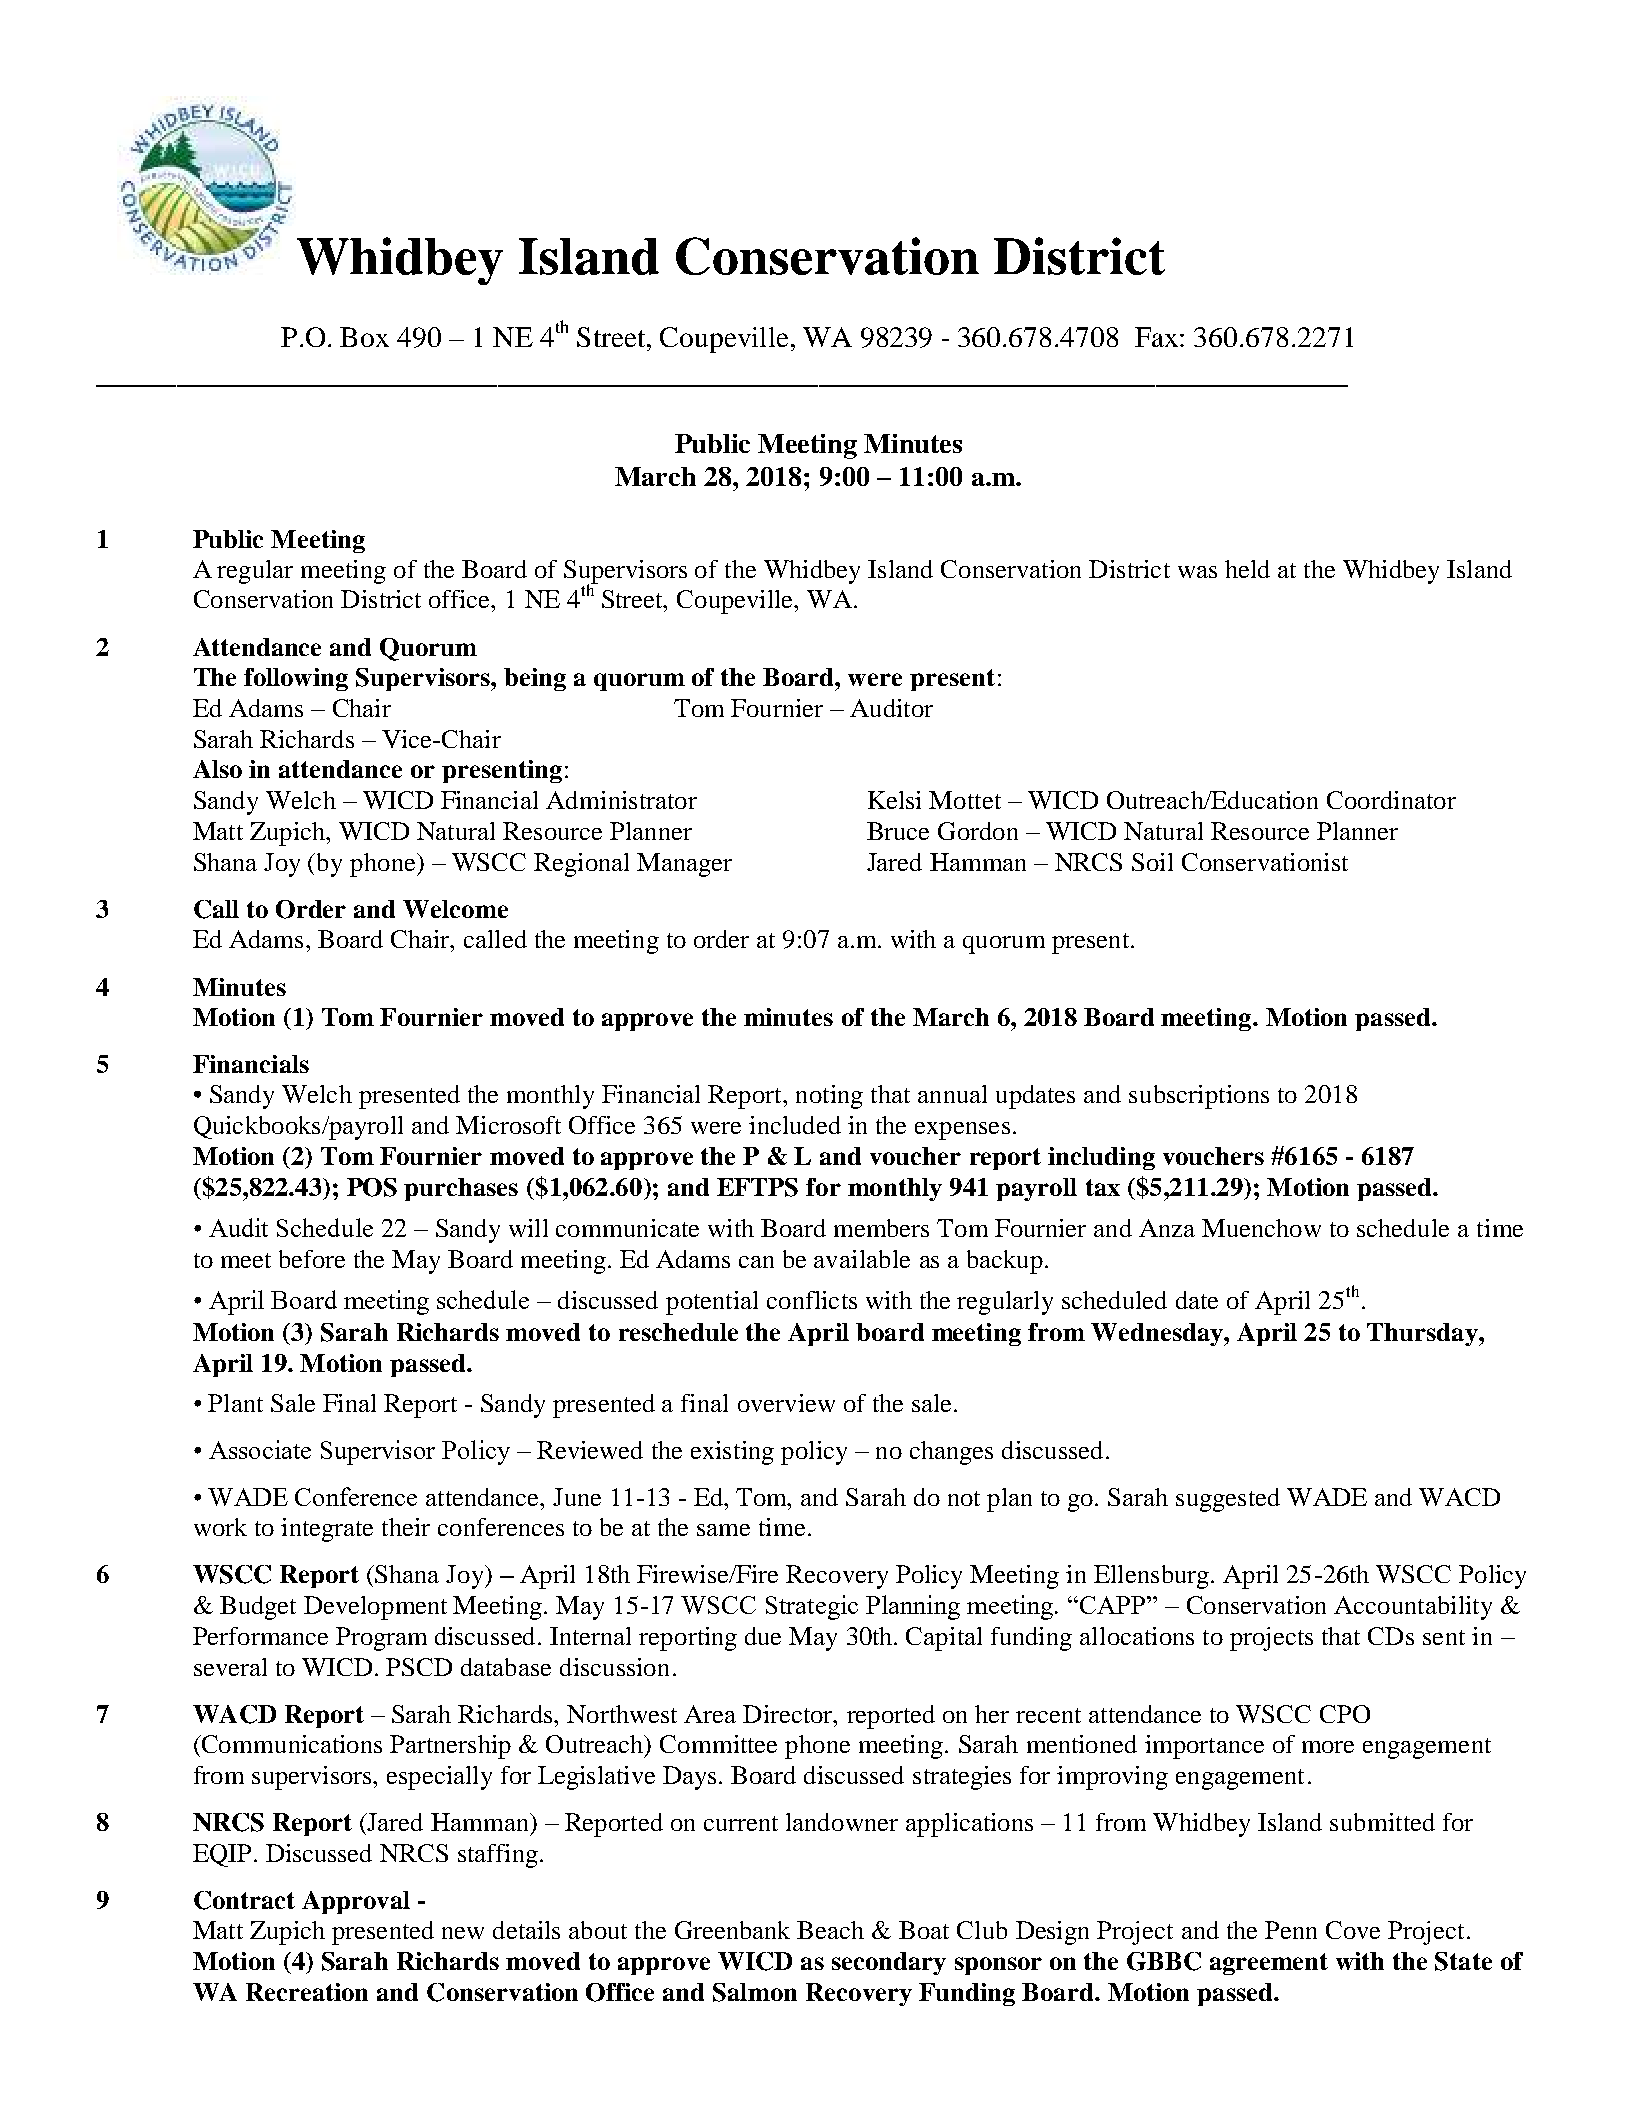 Image resolution: width=1637 pixels, height=2118 pixels. What do you see at coordinates (1291, 1930) in the page?
I see `Penn` at bounding box center [1291, 1930].
